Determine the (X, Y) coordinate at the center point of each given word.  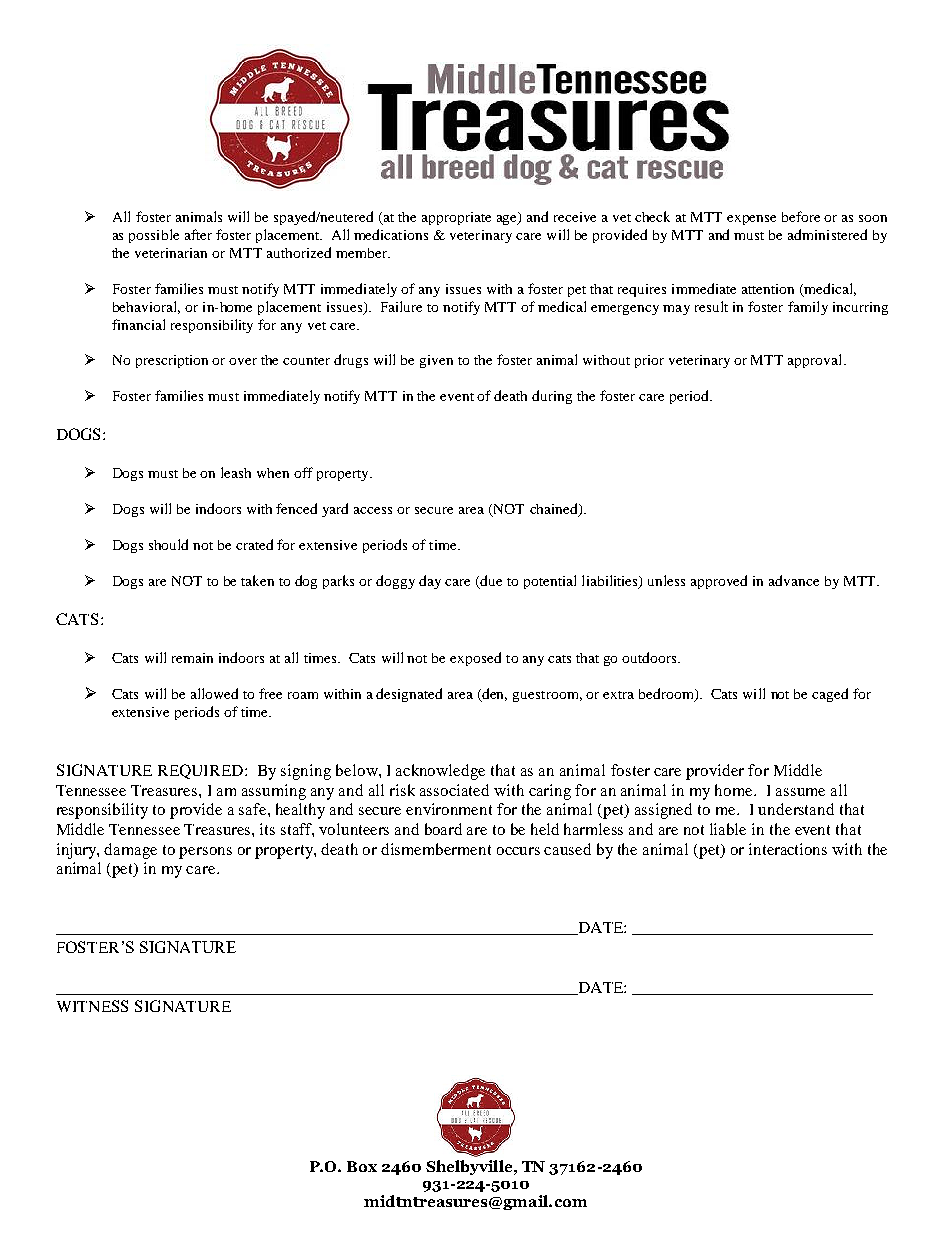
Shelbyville (471, 1167)
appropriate (456, 218)
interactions (788, 849)
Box (362, 1166)
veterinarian (171, 253)
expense (751, 220)
